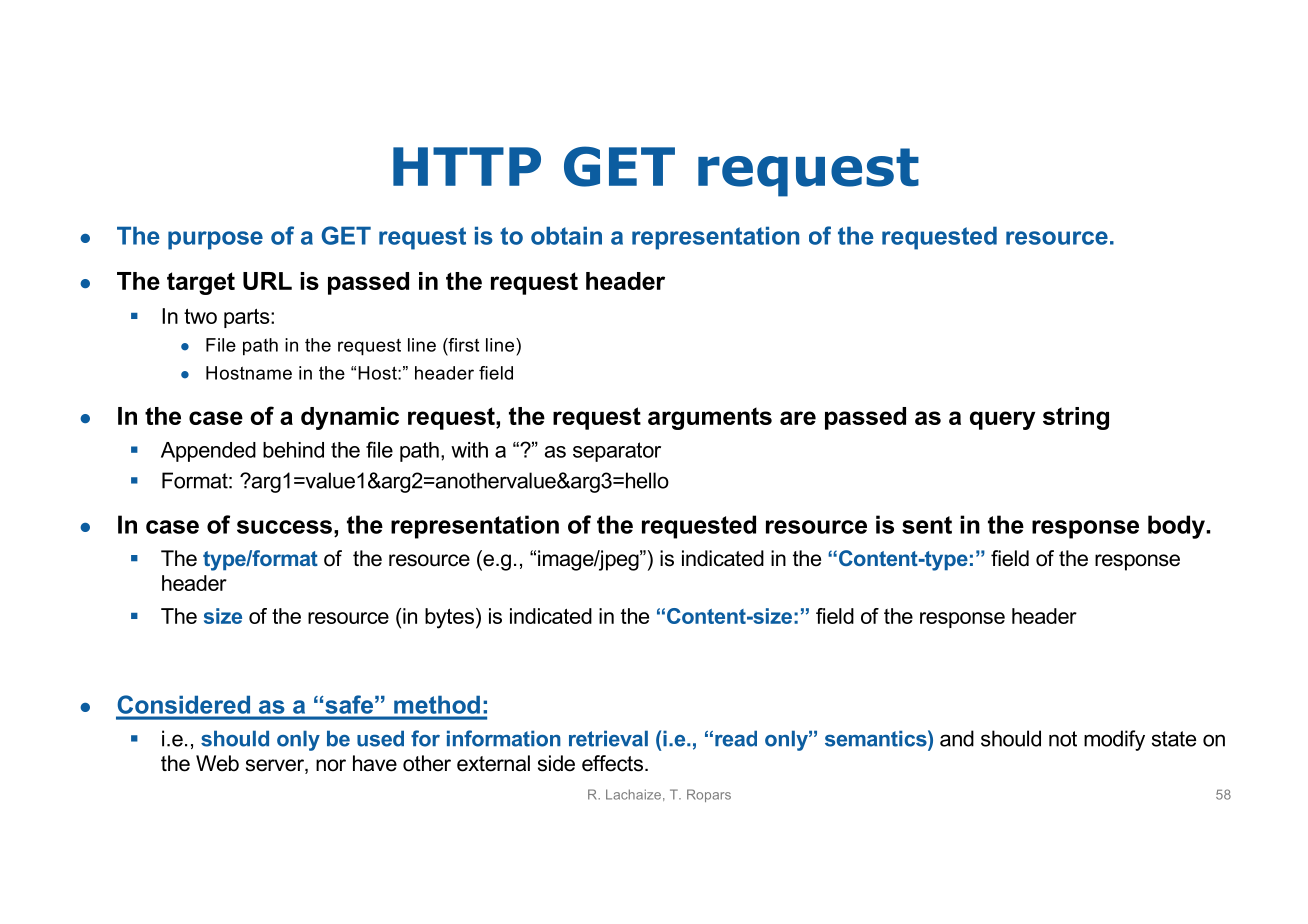 The image size is (1308, 924). What do you see at coordinates (467, 166) in the screenshot?
I see `HTTP` at bounding box center [467, 166].
